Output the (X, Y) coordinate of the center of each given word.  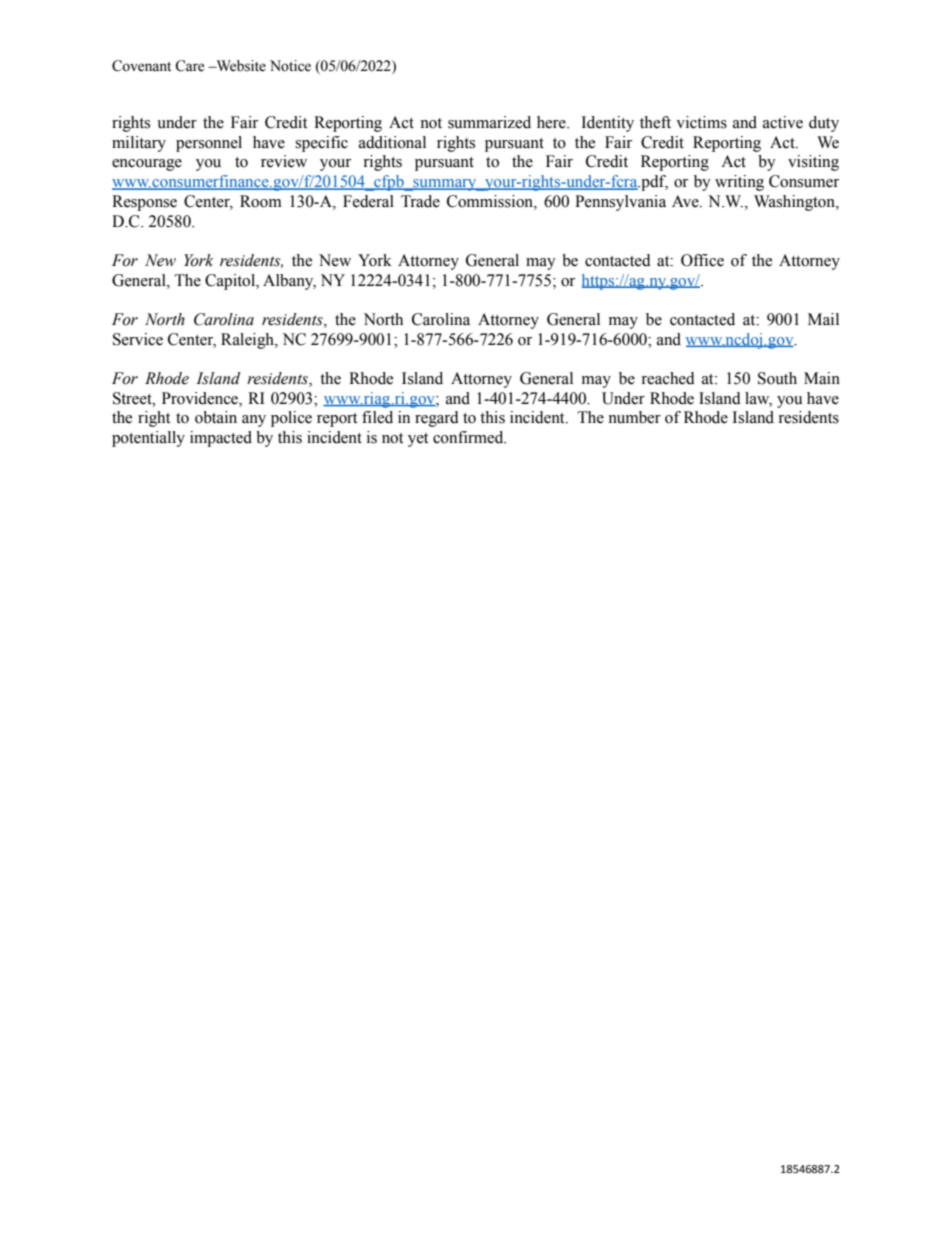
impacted (221, 439)
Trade (420, 201)
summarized (489, 122)
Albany (289, 282)
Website (240, 66)
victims (701, 122)
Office (702, 260)
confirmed (469, 437)
